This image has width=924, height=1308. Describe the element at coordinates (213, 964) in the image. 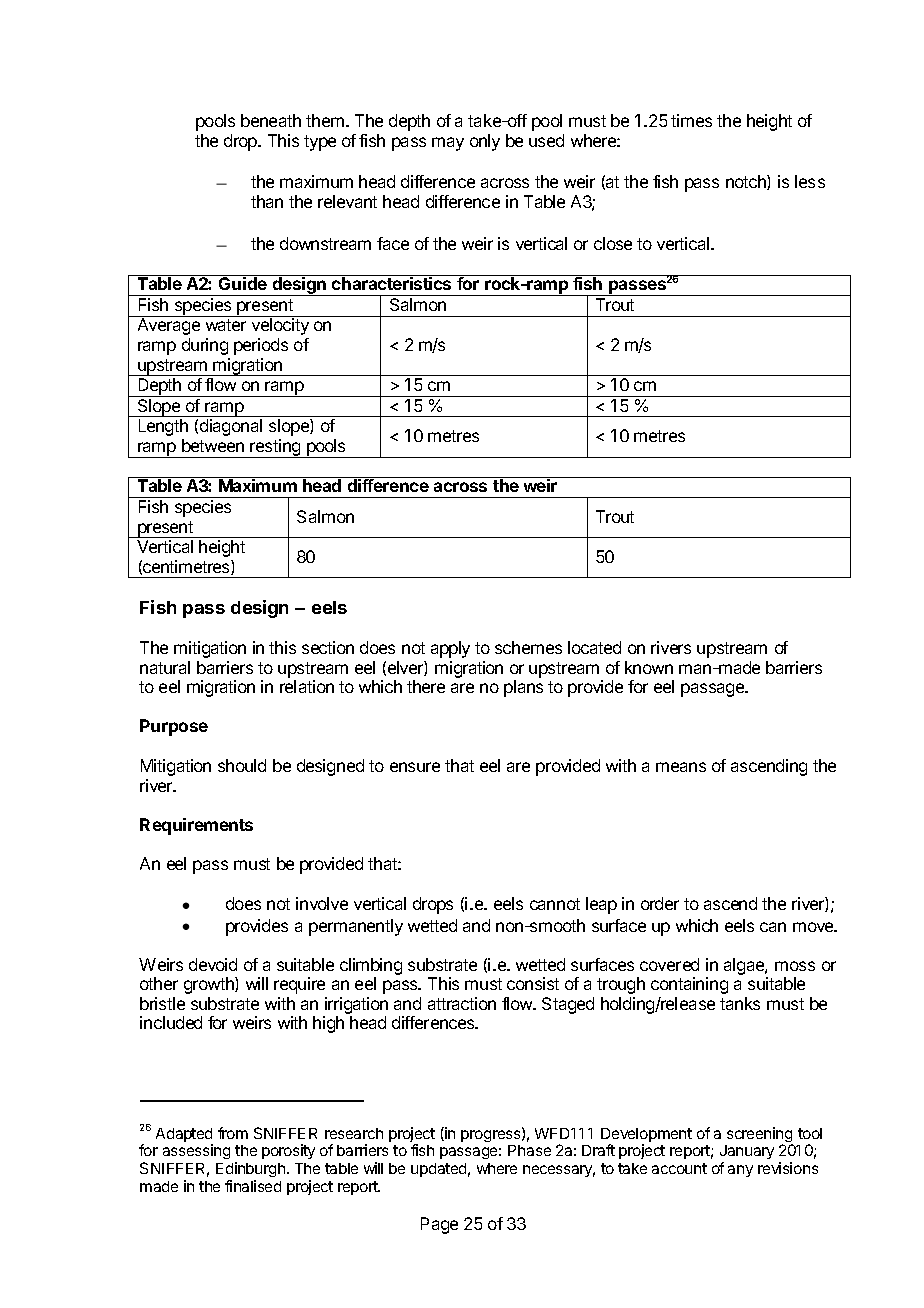

I see `devoid` at that location.
